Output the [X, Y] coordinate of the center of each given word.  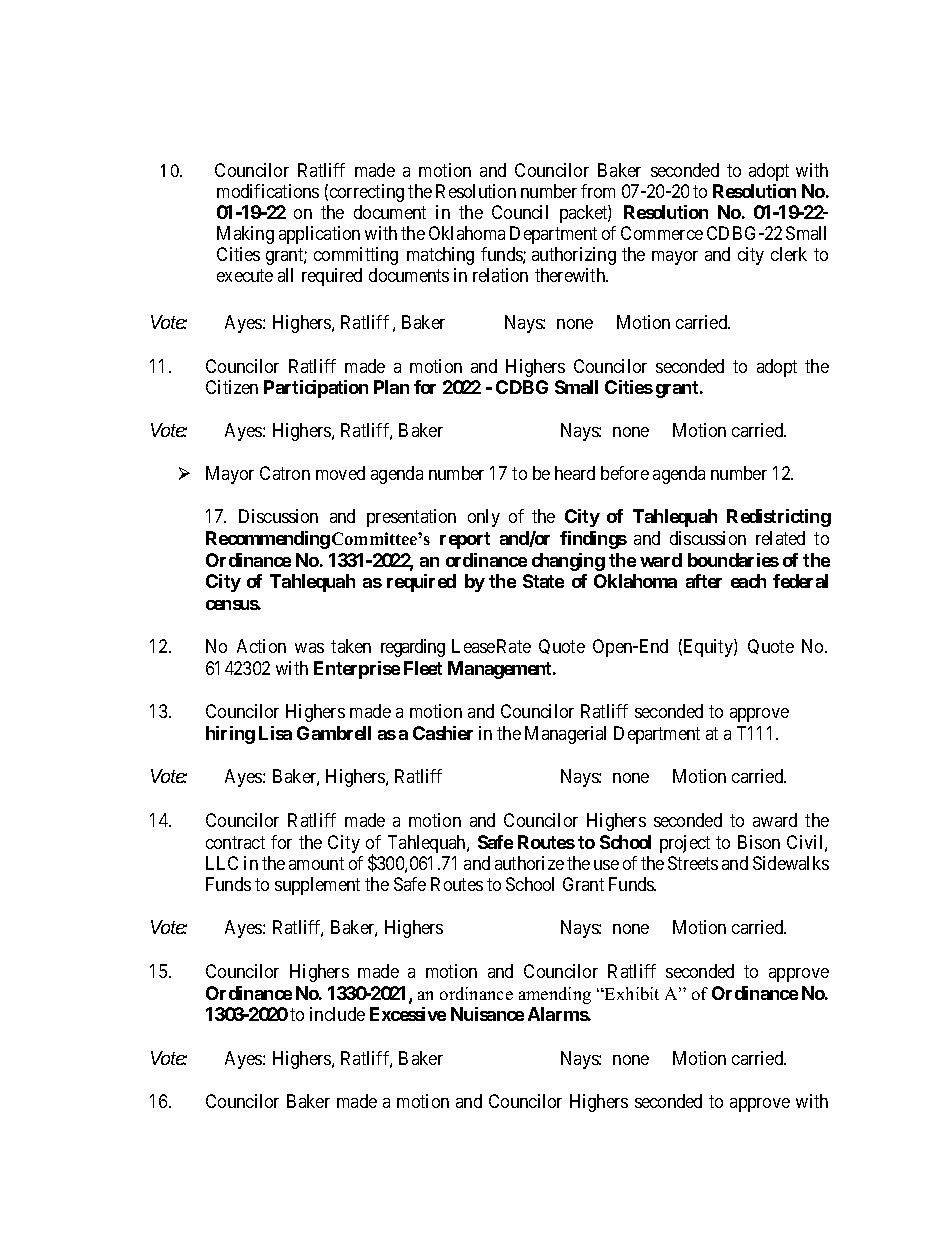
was [309, 648]
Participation [316, 389]
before [625, 473]
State [543, 581]
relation [500, 275]
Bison [759, 842]
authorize [529, 863]
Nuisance [487, 1014]
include [337, 1014]
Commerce [662, 233]
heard [575, 473]
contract [235, 842]
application [319, 235]
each [748, 581]
